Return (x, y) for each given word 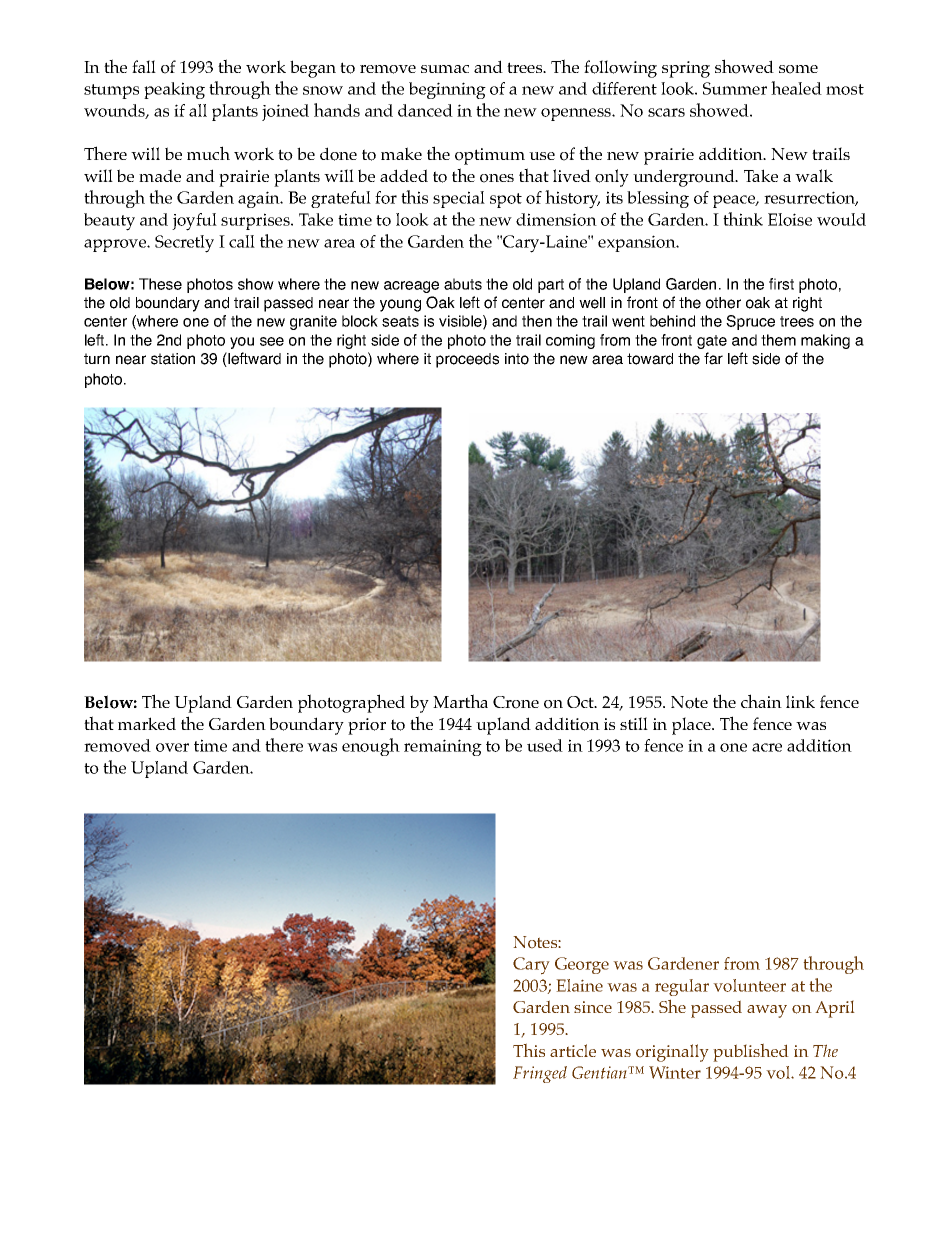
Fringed (540, 1074)
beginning (447, 90)
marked (147, 723)
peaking (174, 90)
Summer (735, 88)
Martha (460, 701)
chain (761, 701)
